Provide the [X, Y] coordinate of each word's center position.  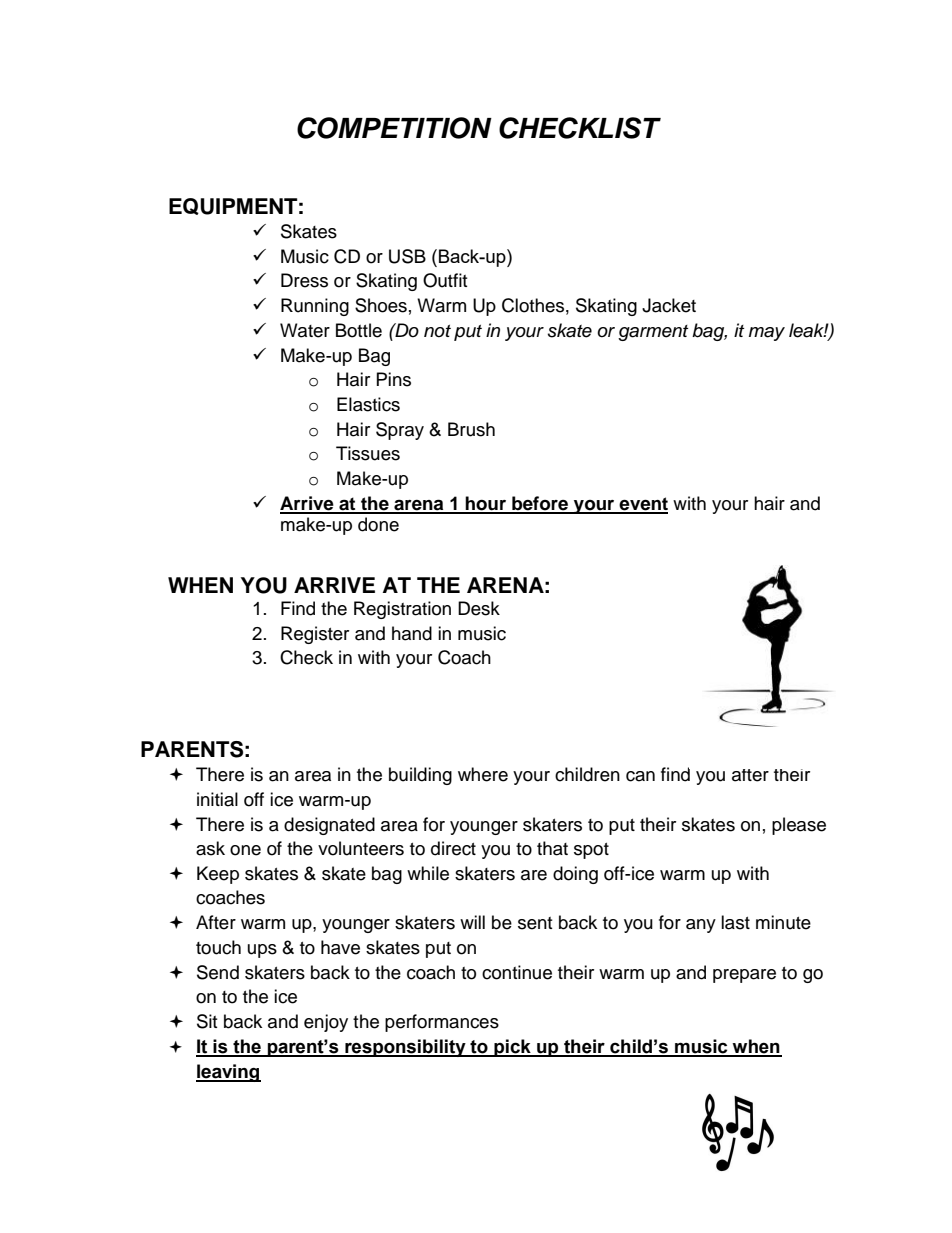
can [640, 776]
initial [217, 799]
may [767, 334]
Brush [471, 429]
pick [512, 1048]
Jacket [669, 305]
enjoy [326, 1023]
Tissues [368, 453]
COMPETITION [394, 128]
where [483, 774]
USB [407, 256]
